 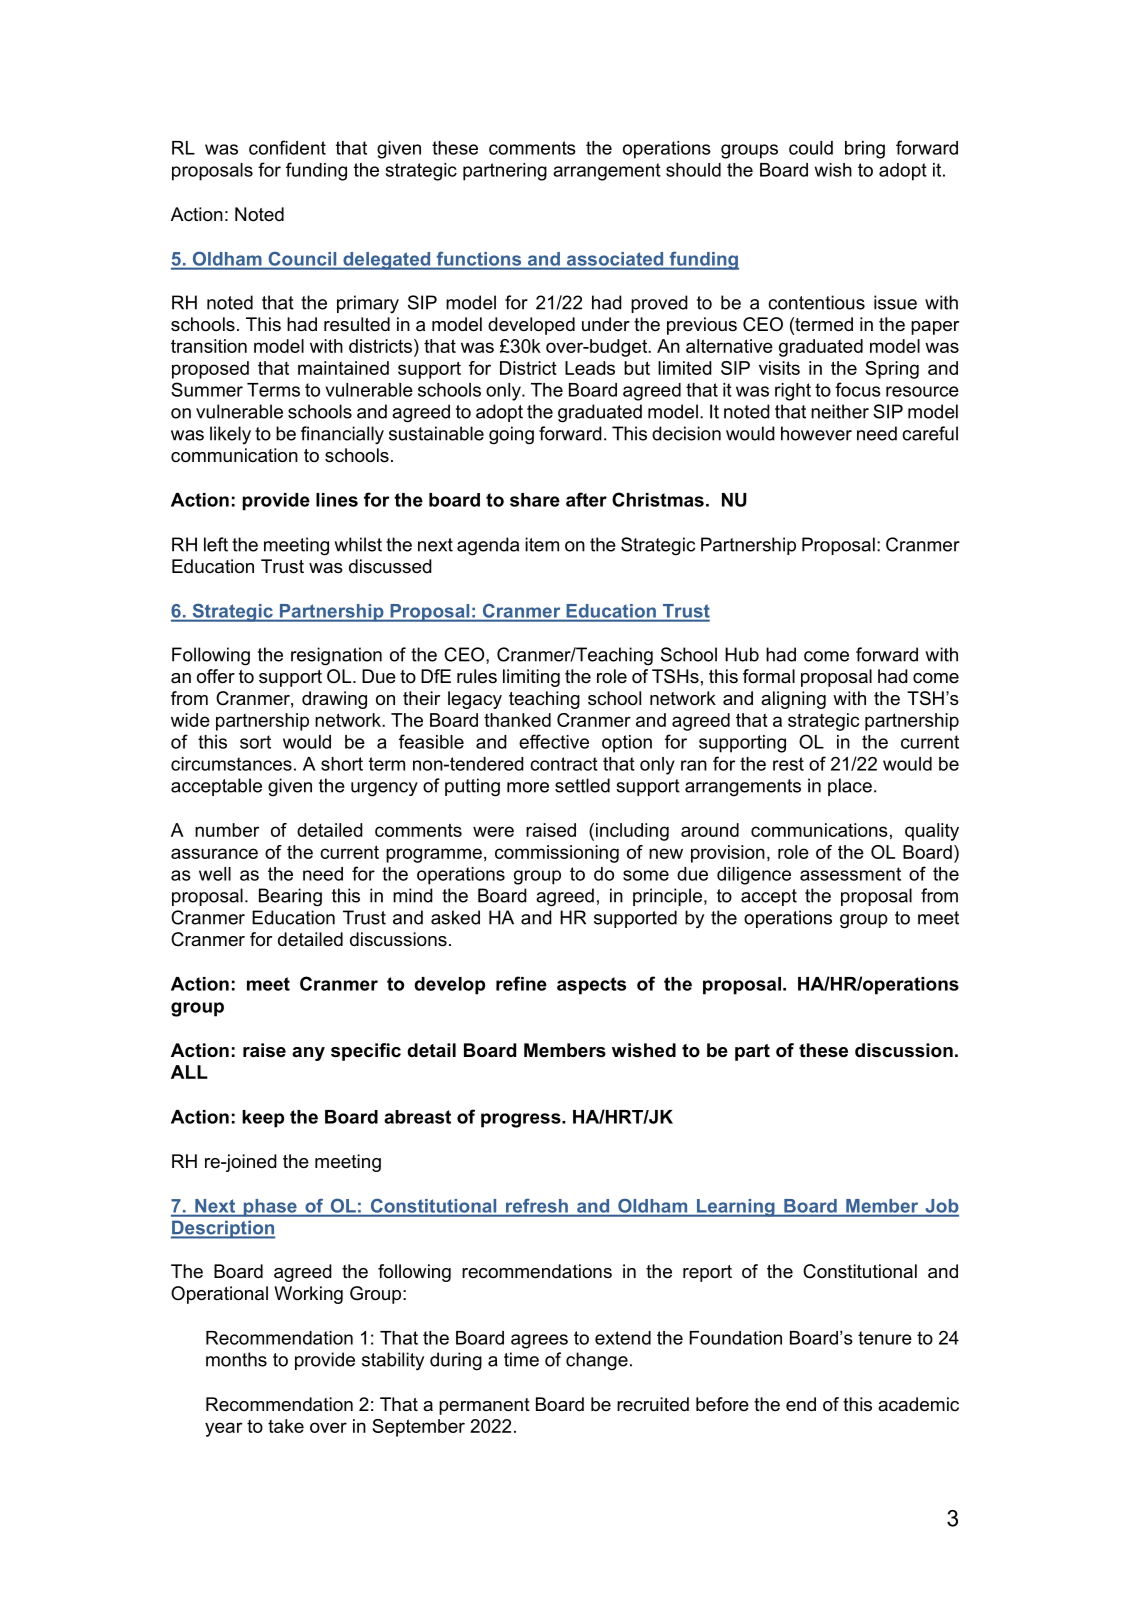 What do you see at coordinates (231, 764) in the image?
I see `circumstances` at bounding box center [231, 764].
